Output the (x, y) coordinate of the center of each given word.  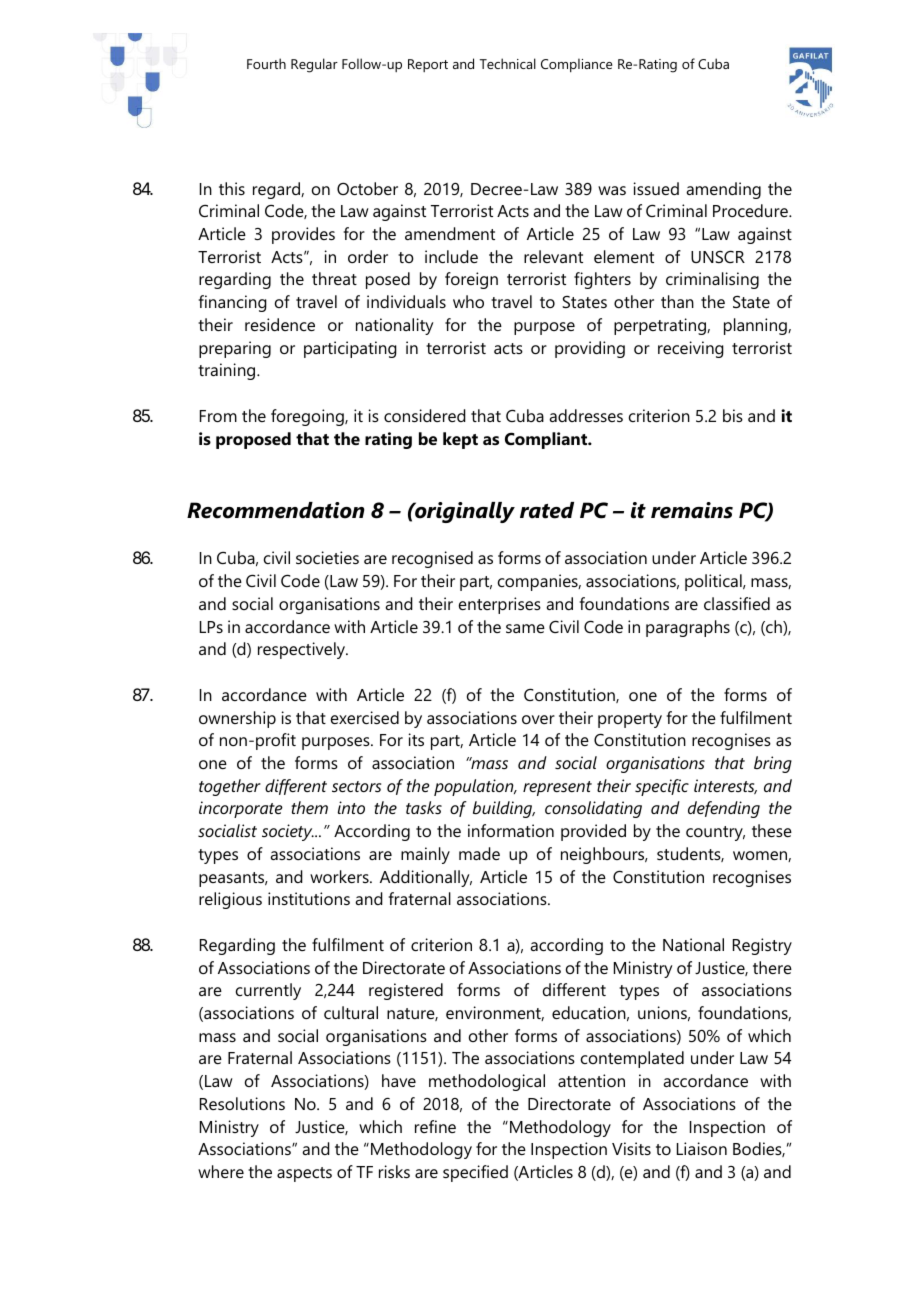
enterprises (500, 605)
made (479, 853)
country (715, 833)
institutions (309, 898)
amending (723, 190)
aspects (304, 1174)
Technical (508, 63)
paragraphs (688, 628)
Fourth (266, 63)
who (468, 301)
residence (280, 324)
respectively (302, 650)
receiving (691, 349)
